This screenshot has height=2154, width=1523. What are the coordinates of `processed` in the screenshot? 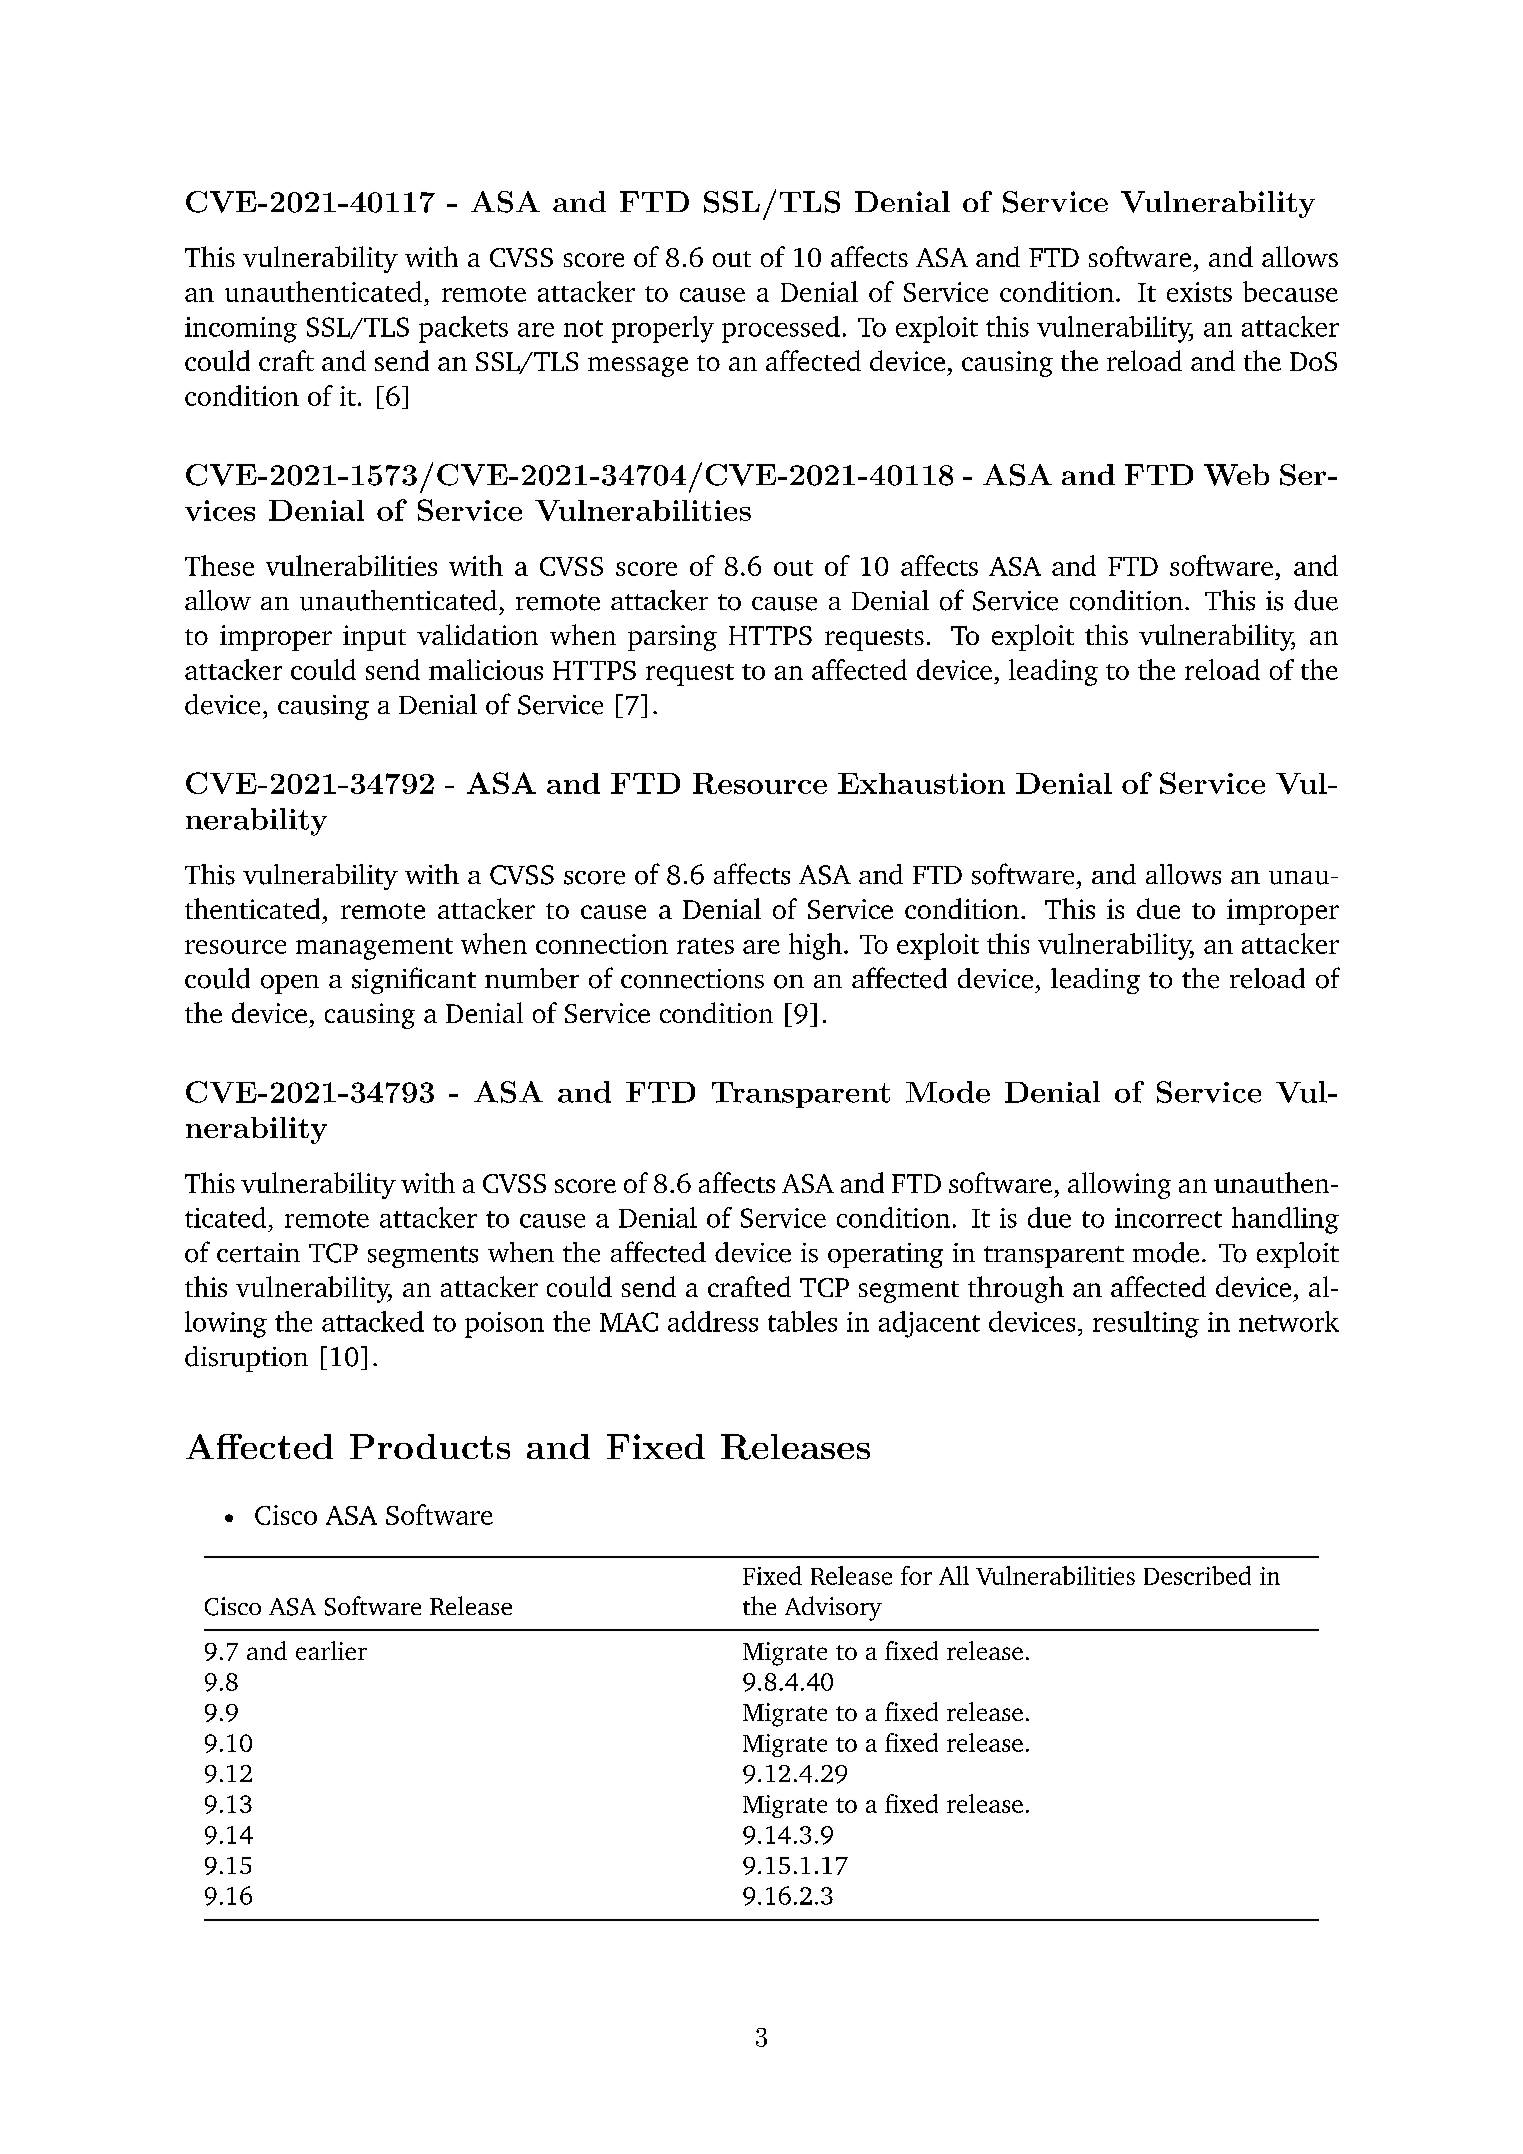 It's located at (781, 329).
